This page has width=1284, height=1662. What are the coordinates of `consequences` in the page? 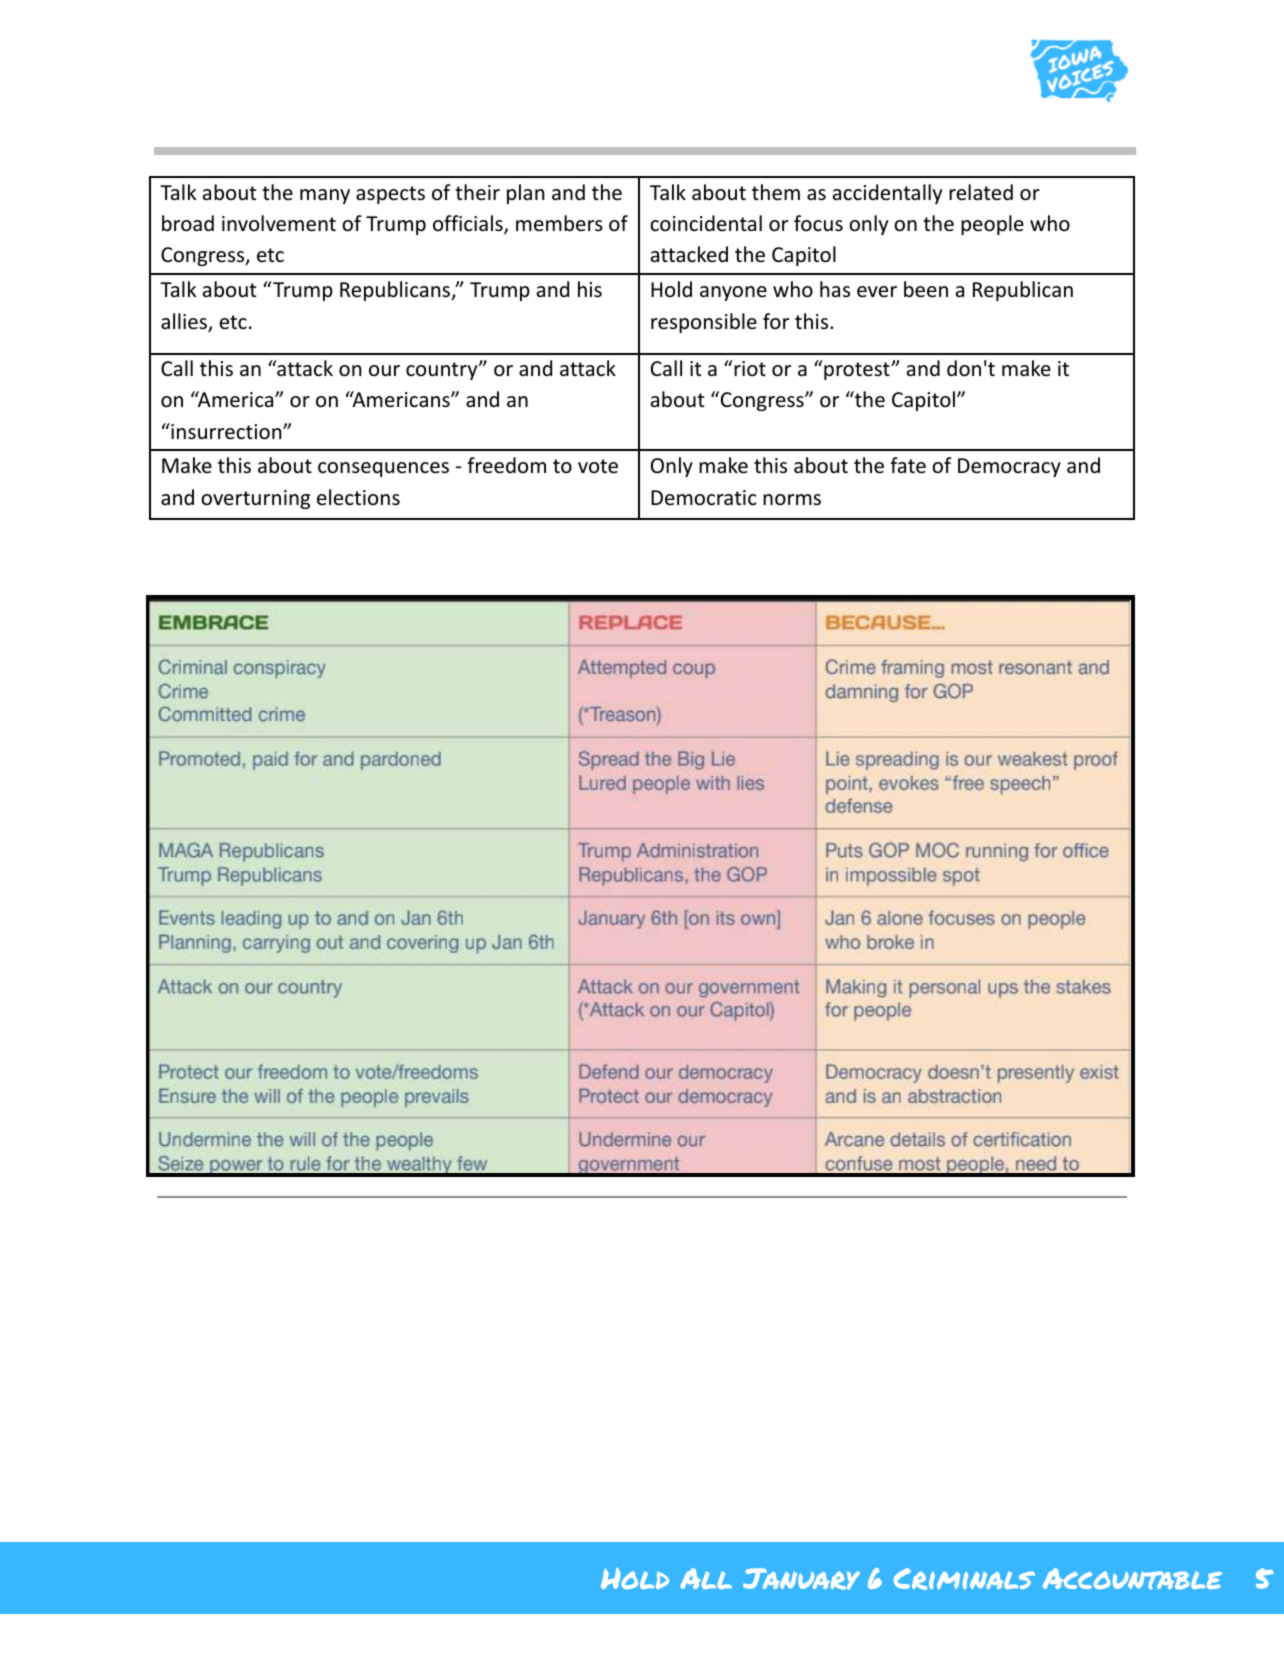 It's located at (383, 469).
